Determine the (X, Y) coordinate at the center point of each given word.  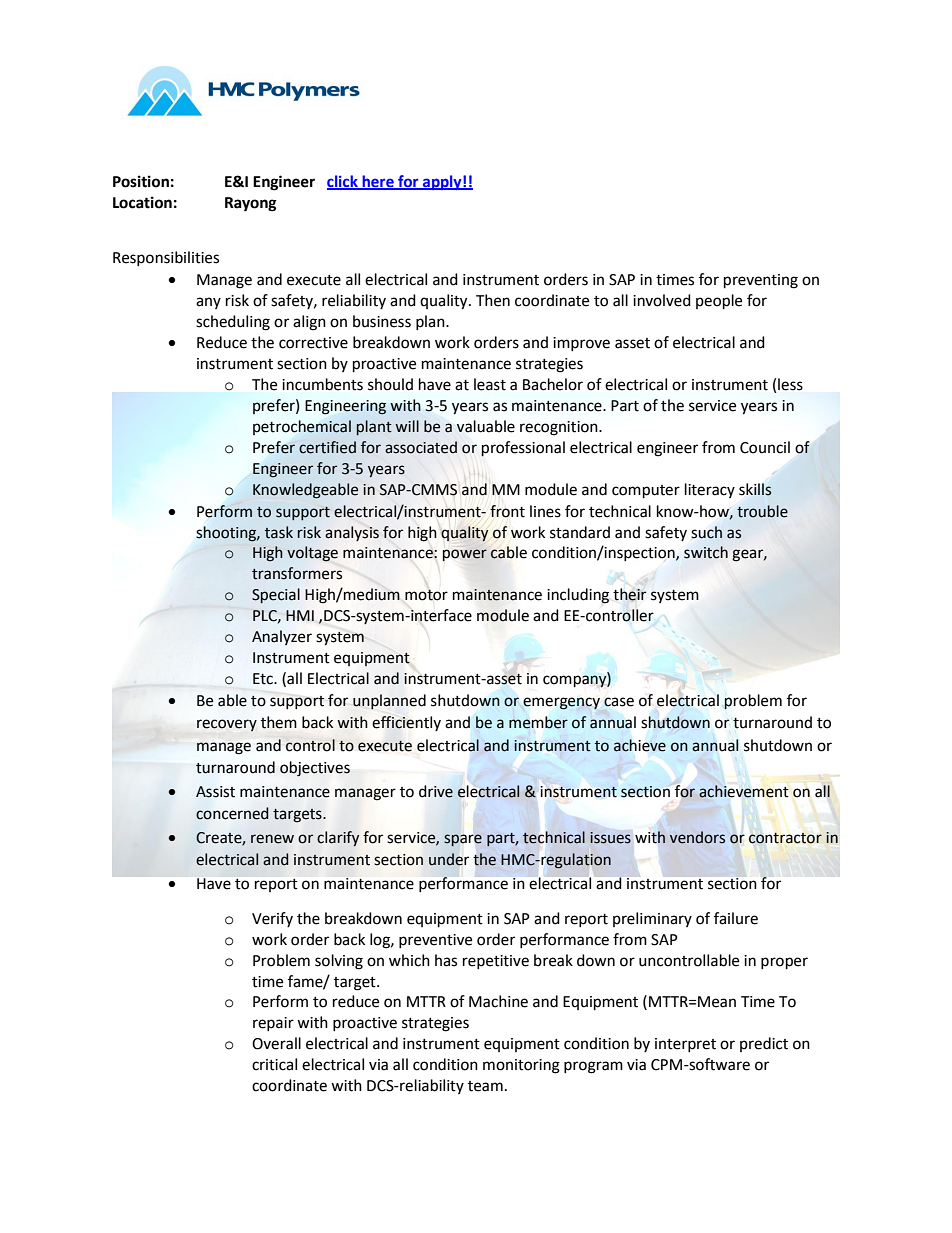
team (485, 1086)
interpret (685, 1045)
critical (274, 1064)
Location (142, 202)
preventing (761, 281)
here (378, 182)
